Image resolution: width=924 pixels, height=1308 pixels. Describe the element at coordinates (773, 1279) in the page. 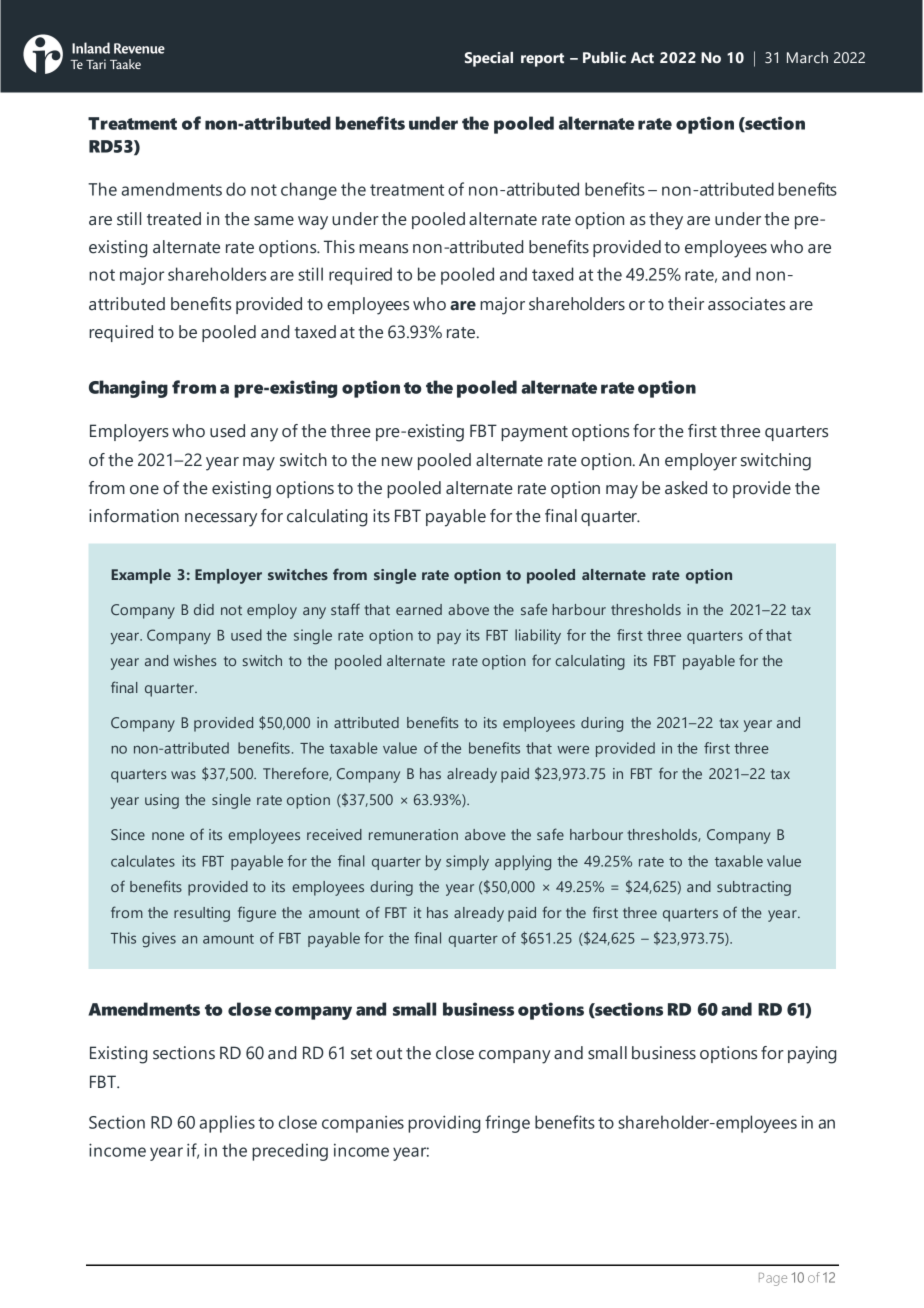

I see `Page` at that location.
